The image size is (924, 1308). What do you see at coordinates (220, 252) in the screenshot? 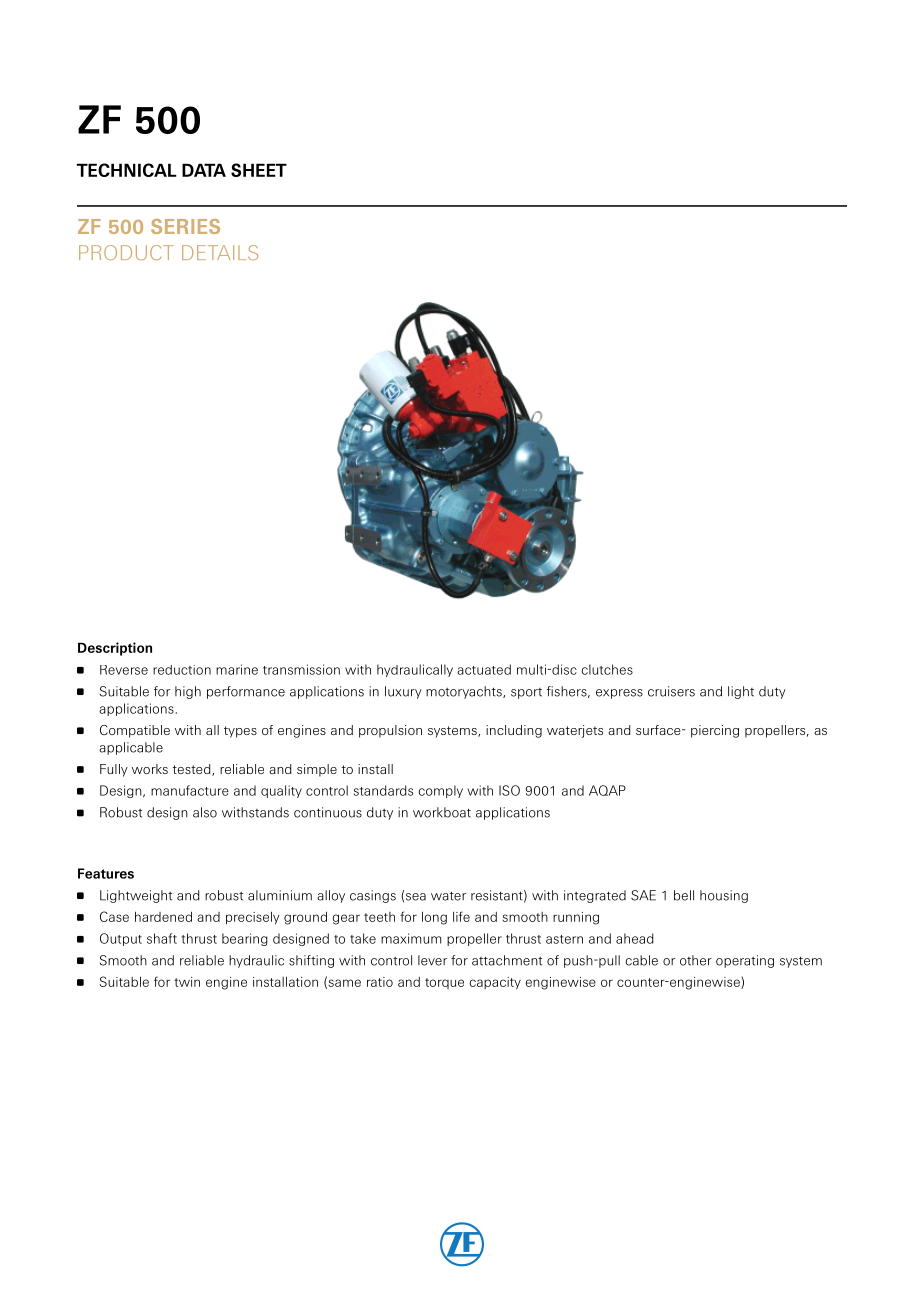
I see `DETAILS` at bounding box center [220, 252].
